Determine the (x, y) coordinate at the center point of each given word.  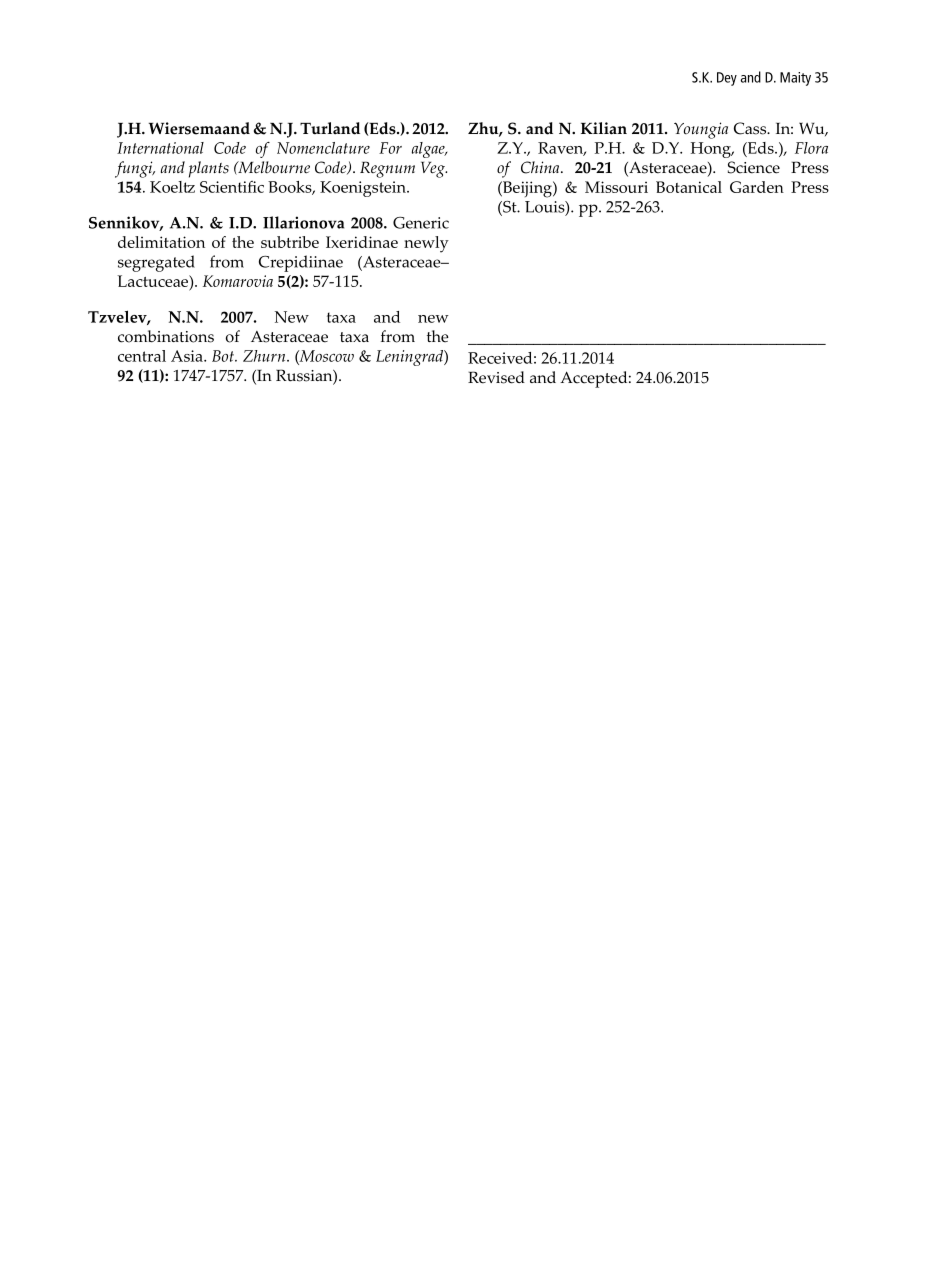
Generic (421, 223)
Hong (712, 150)
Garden (757, 187)
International (160, 148)
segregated (156, 263)
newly (426, 244)
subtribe (290, 242)
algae (429, 150)
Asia (188, 356)
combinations (166, 336)
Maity (795, 79)
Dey (727, 79)
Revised (496, 377)
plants (209, 169)
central (142, 356)
